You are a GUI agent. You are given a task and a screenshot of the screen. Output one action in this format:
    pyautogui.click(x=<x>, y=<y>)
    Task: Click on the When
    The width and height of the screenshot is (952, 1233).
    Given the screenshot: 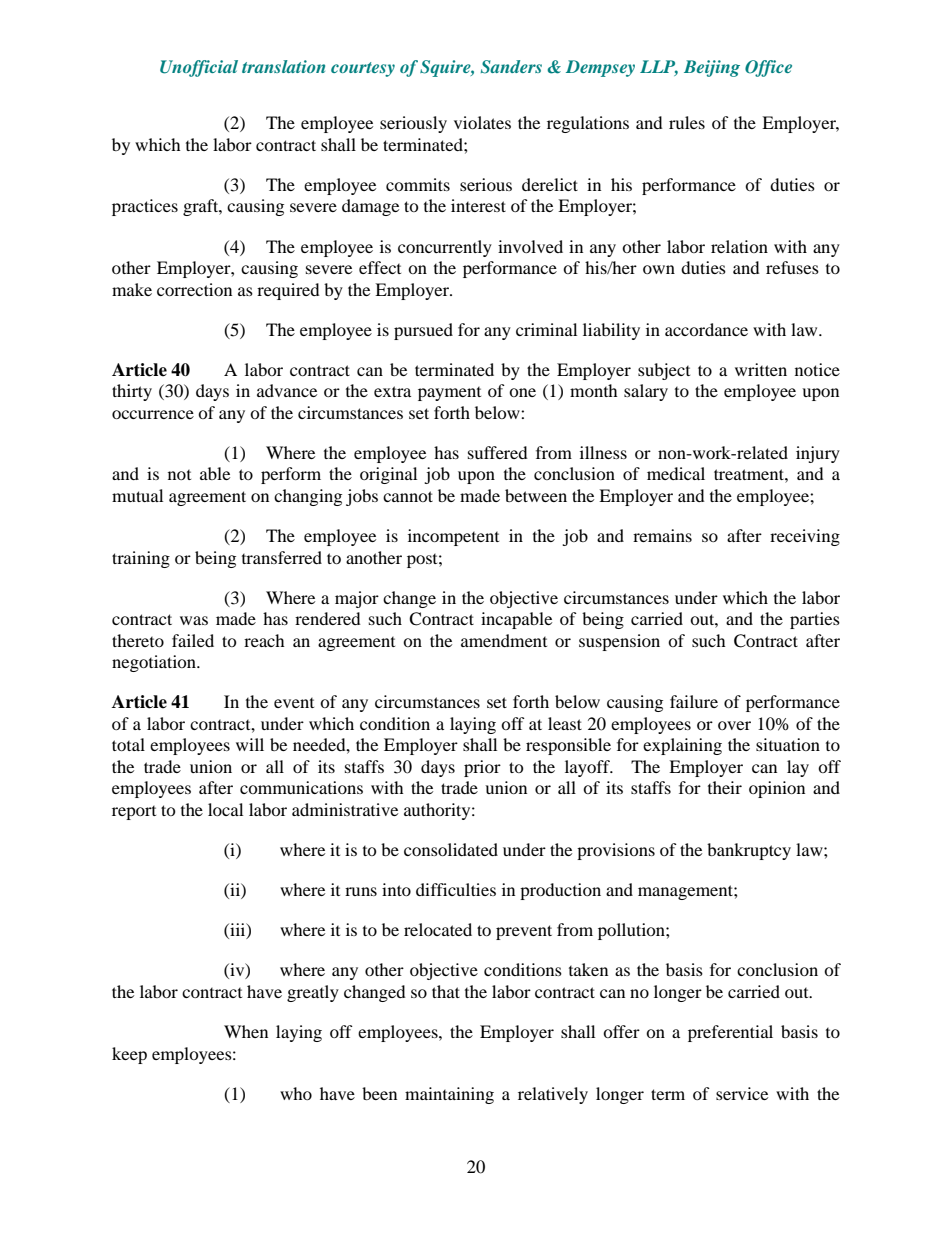 What is the action you would take?
    pyautogui.click(x=246, y=1031)
